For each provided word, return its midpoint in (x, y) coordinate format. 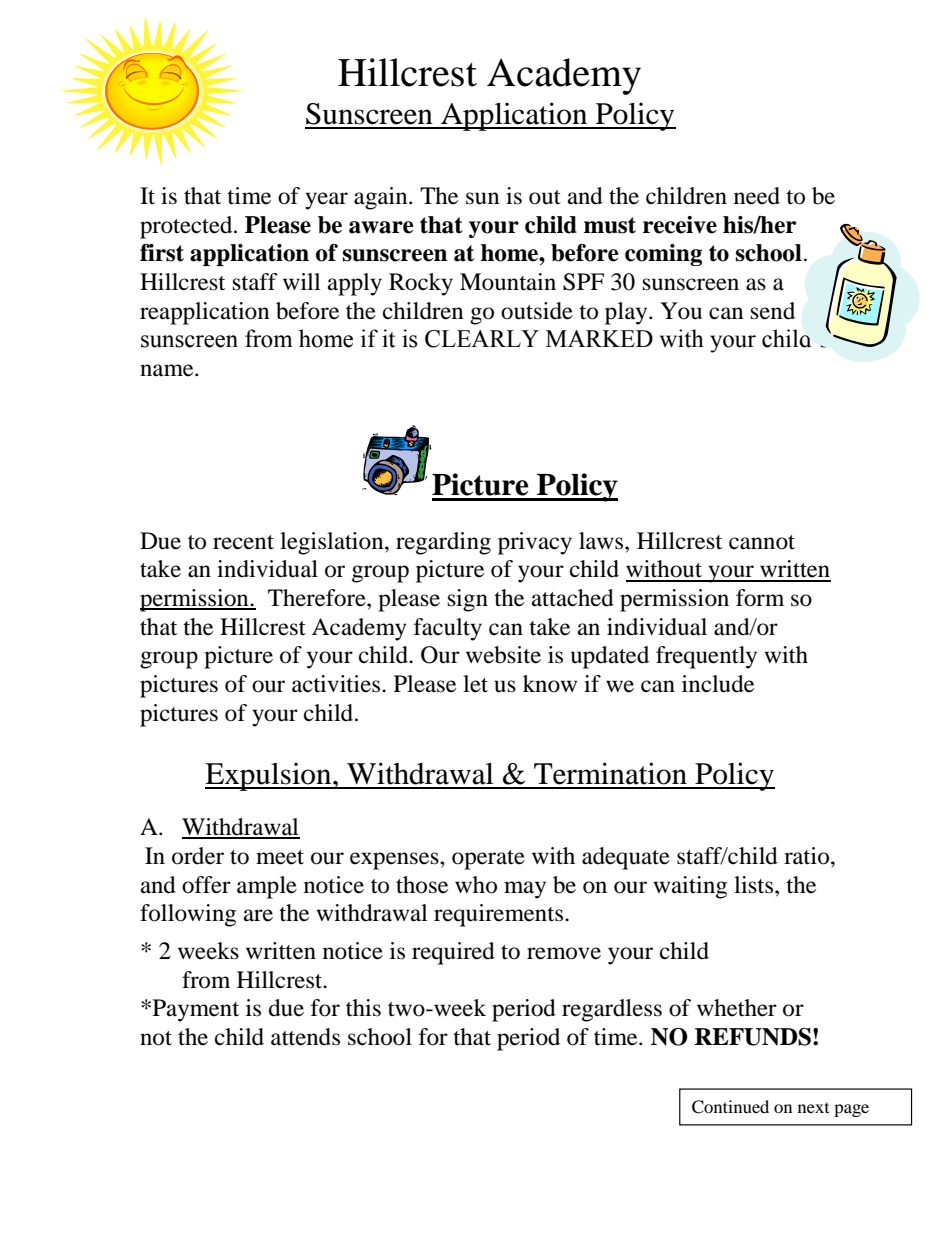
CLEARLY (482, 339)
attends (305, 1037)
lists (755, 885)
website (503, 655)
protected (187, 227)
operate (488, 860)
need (757, 196)
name (168, 370)
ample (267, 887)
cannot (762, 542)
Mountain (508, 282)
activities (337, 684)
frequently (706, 657)
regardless (612, 1010)
